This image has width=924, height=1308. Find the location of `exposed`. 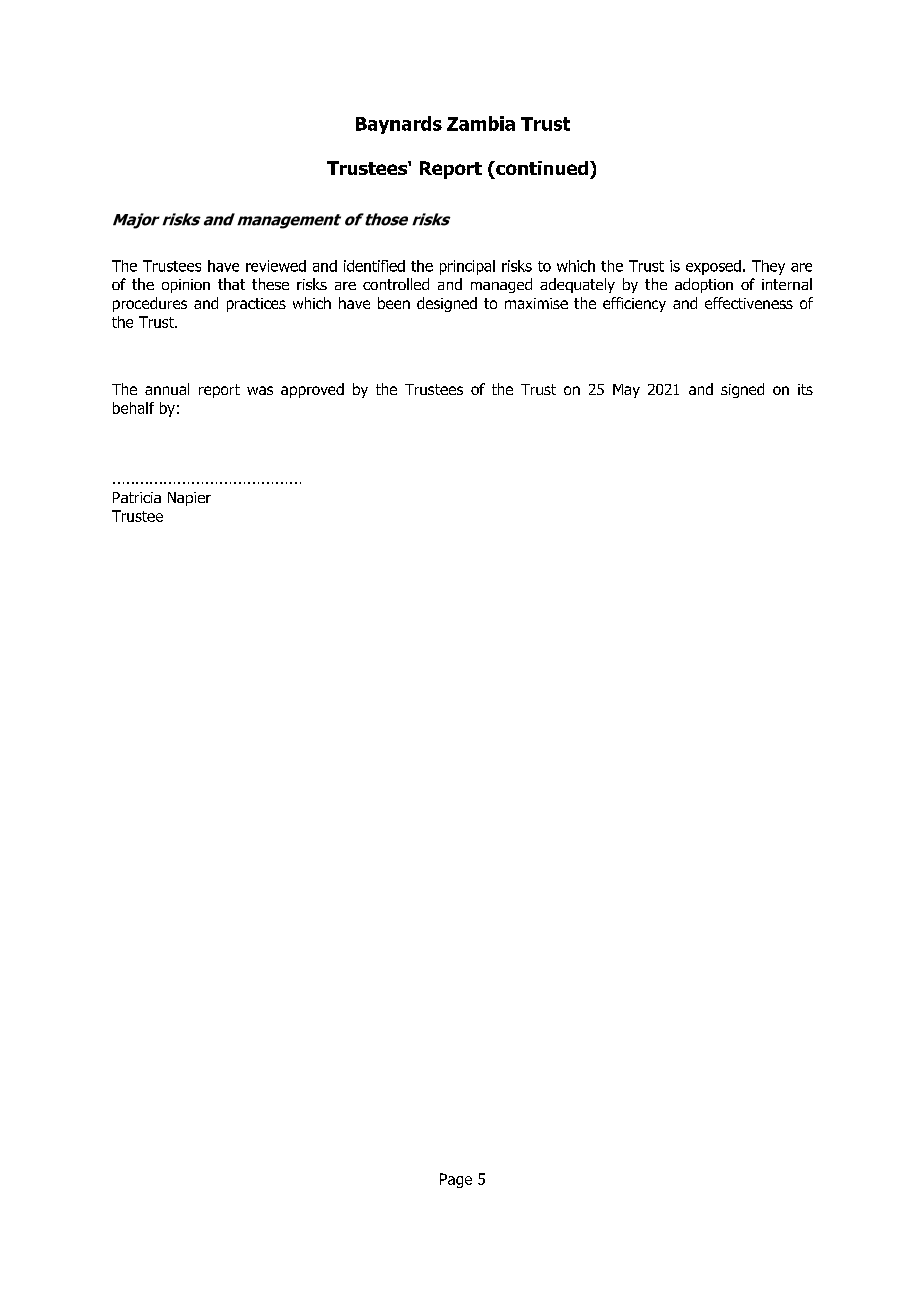

exposed is located at coordinates (713, 267).
